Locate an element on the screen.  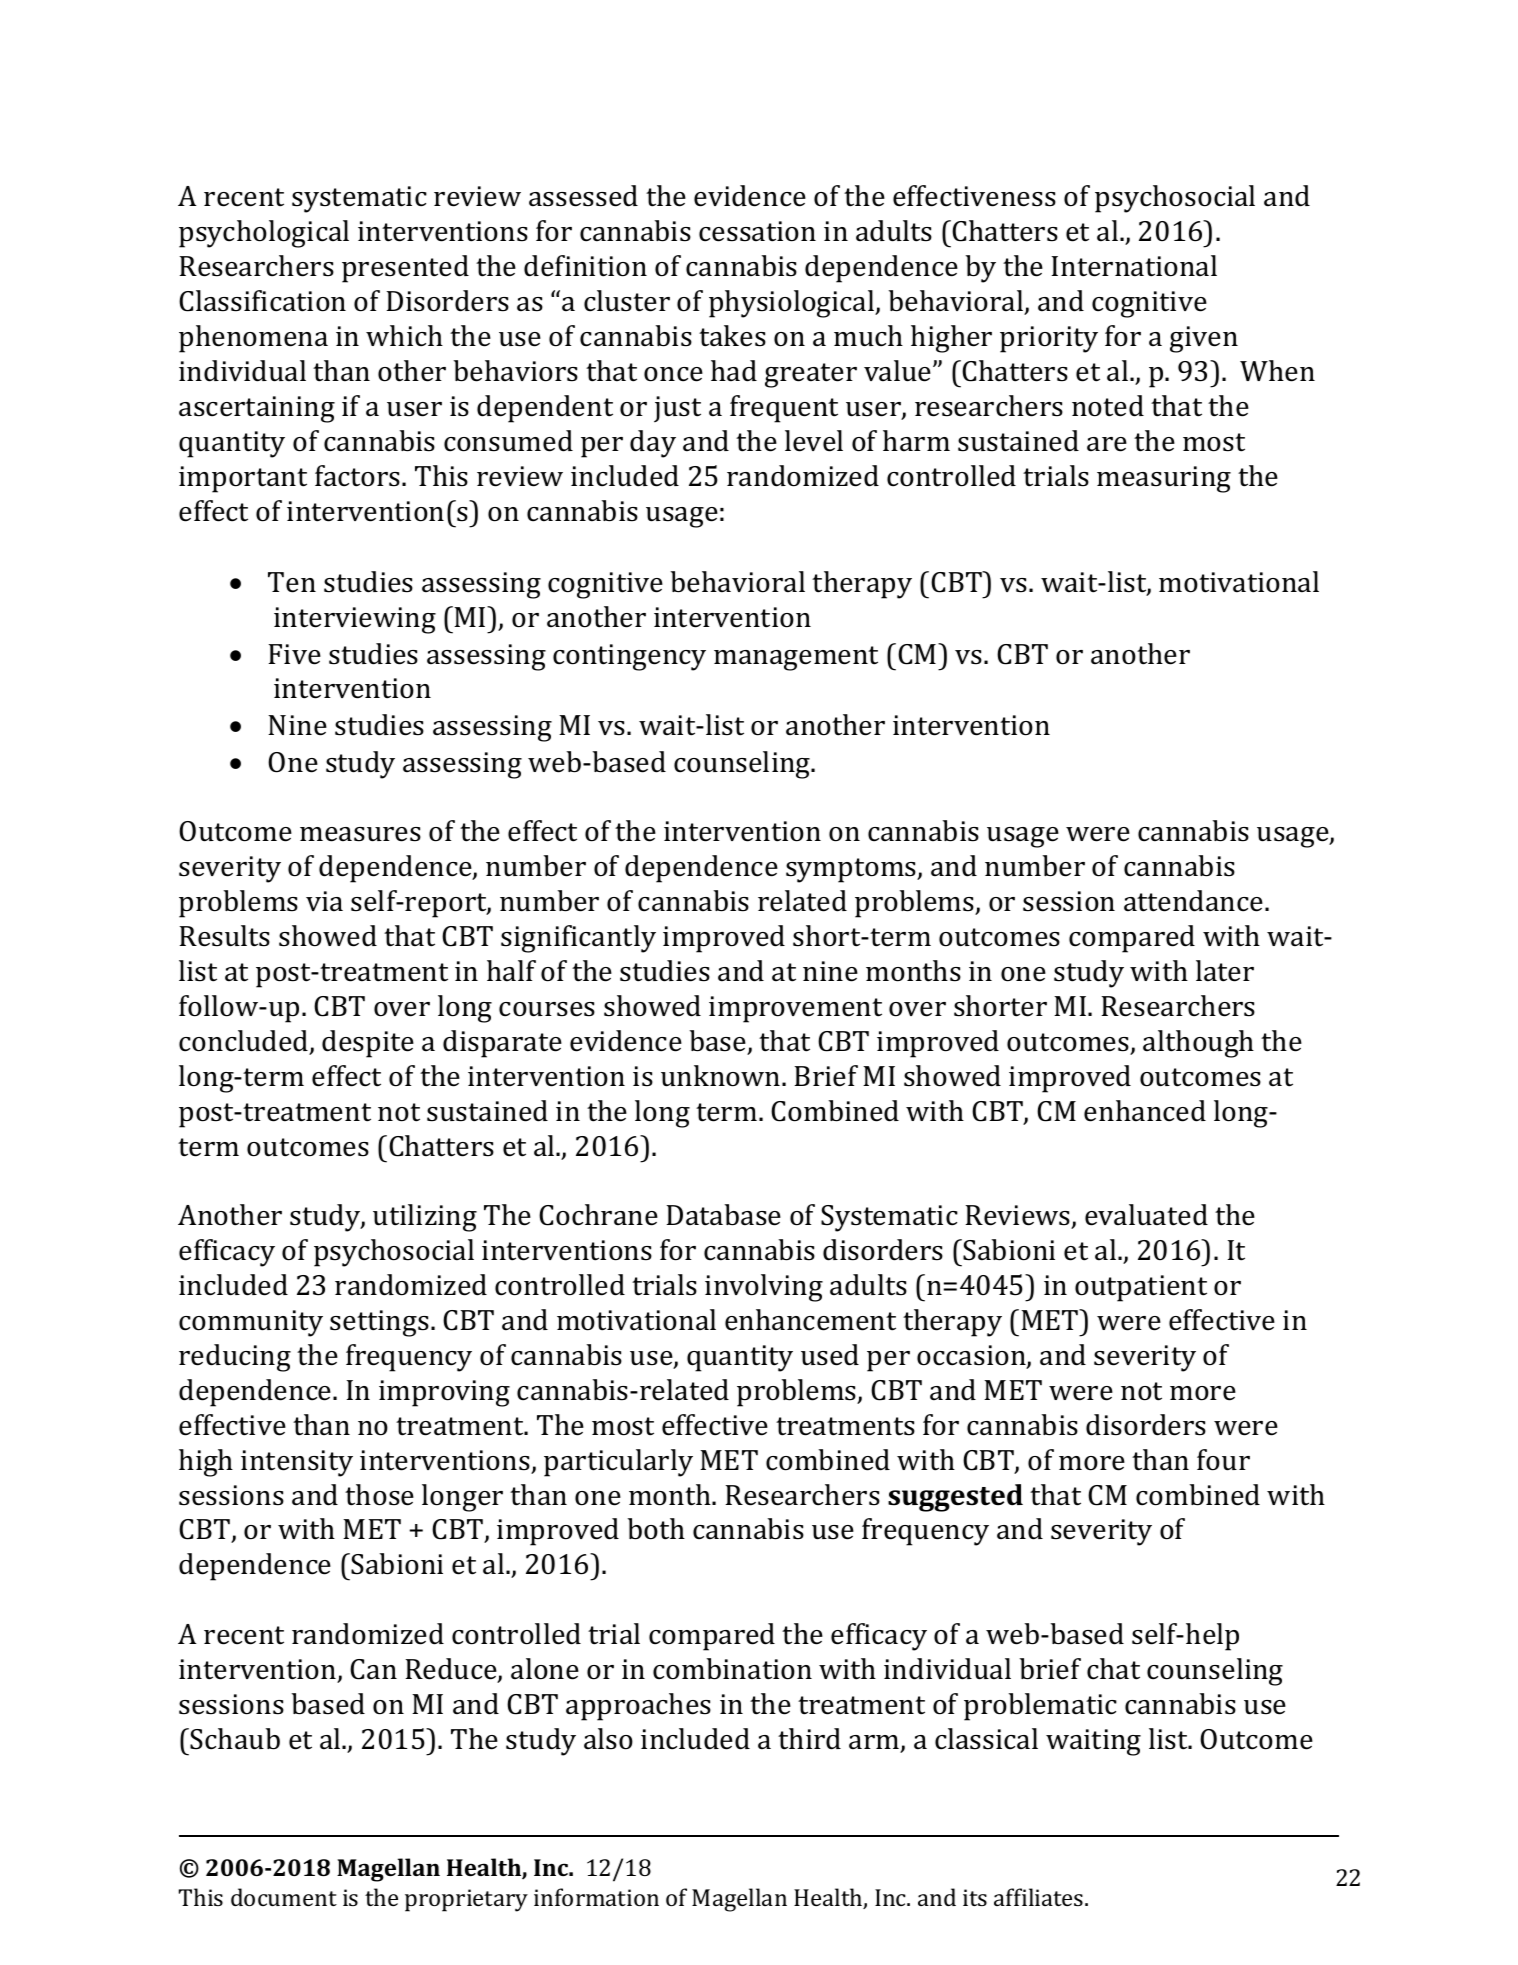
International is located at coordinates (1134, 266).
